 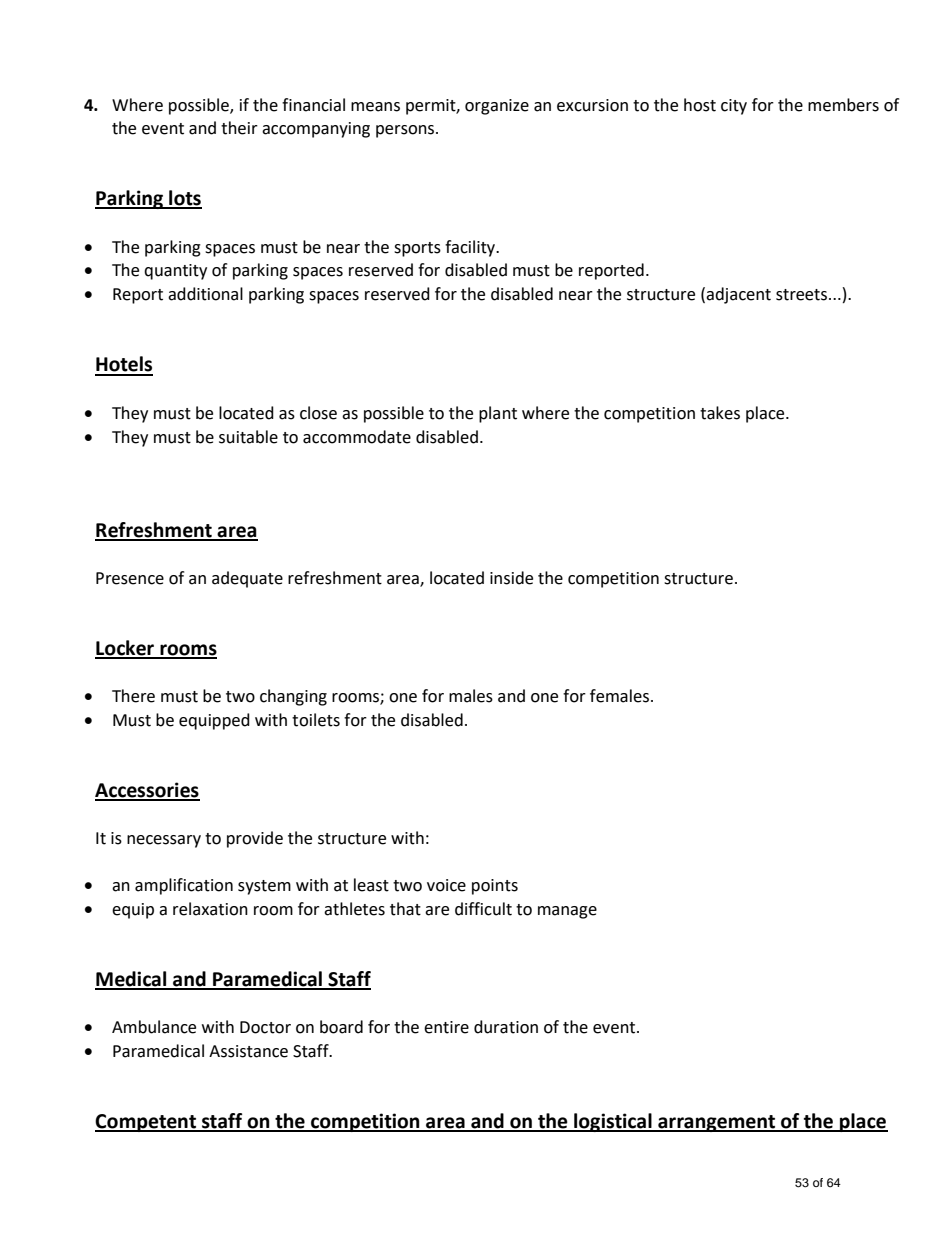 I want to click on organize, so click(x=497, y=107).
